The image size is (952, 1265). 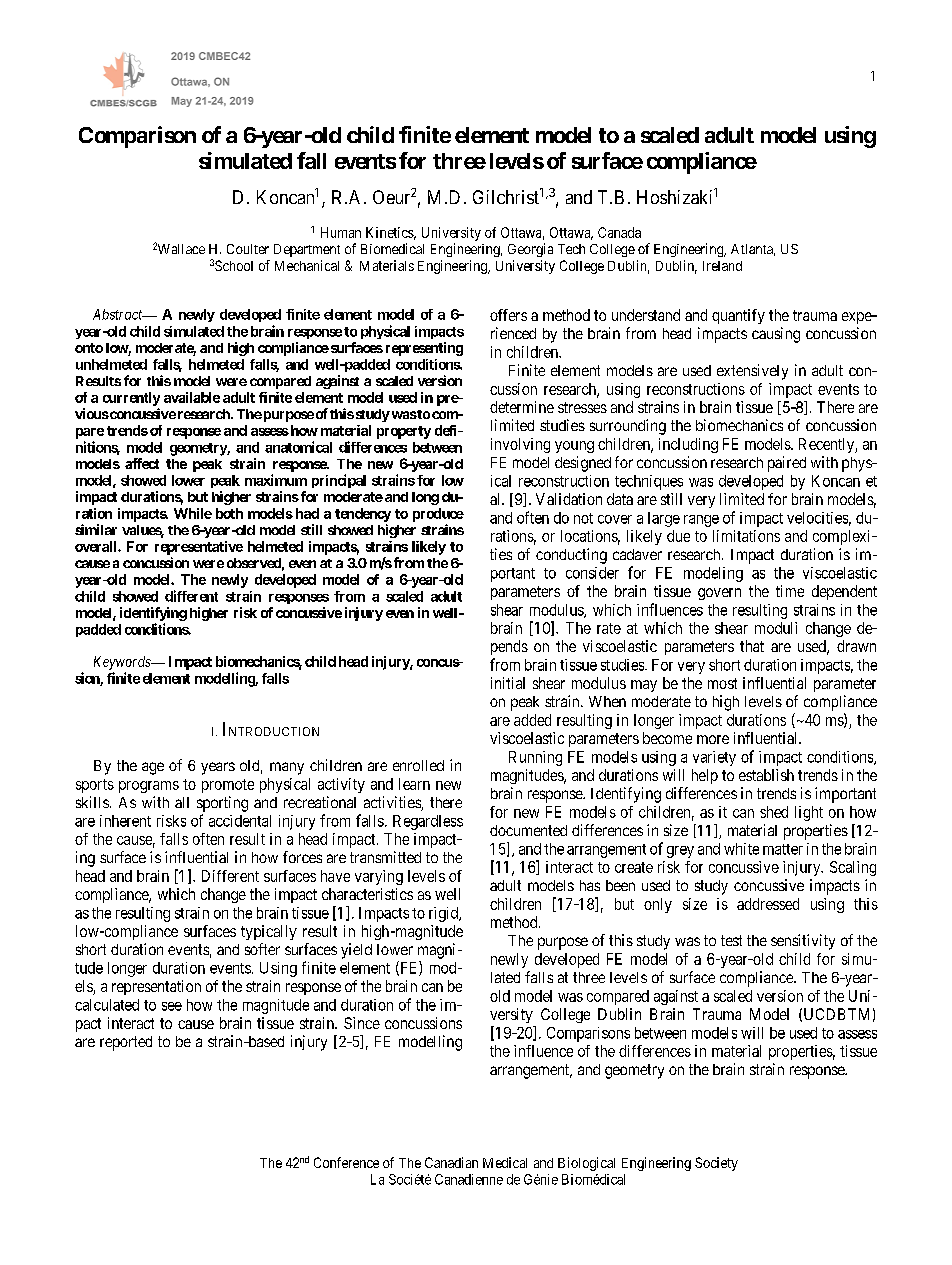 What do you see at coordinates (451, 1162) in the page?
I see `Canadian` at bounding box center [451, 1162].
